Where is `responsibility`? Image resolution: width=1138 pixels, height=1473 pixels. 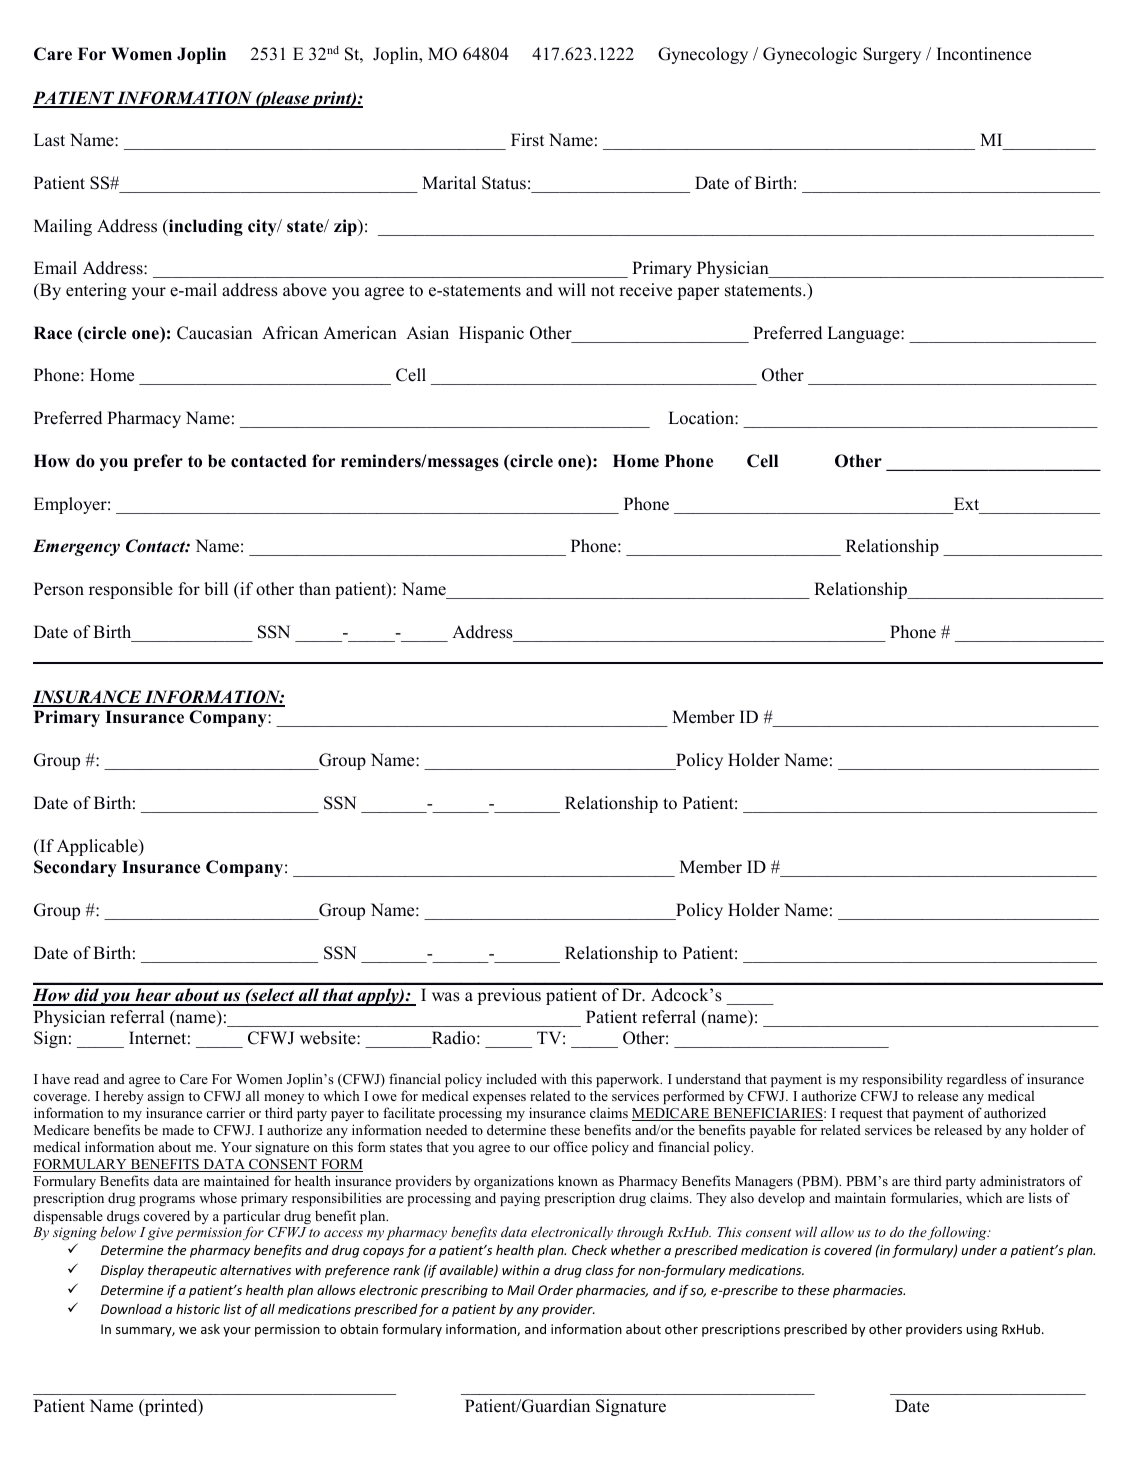
responsibility is located at coordinates (902, 1080).
